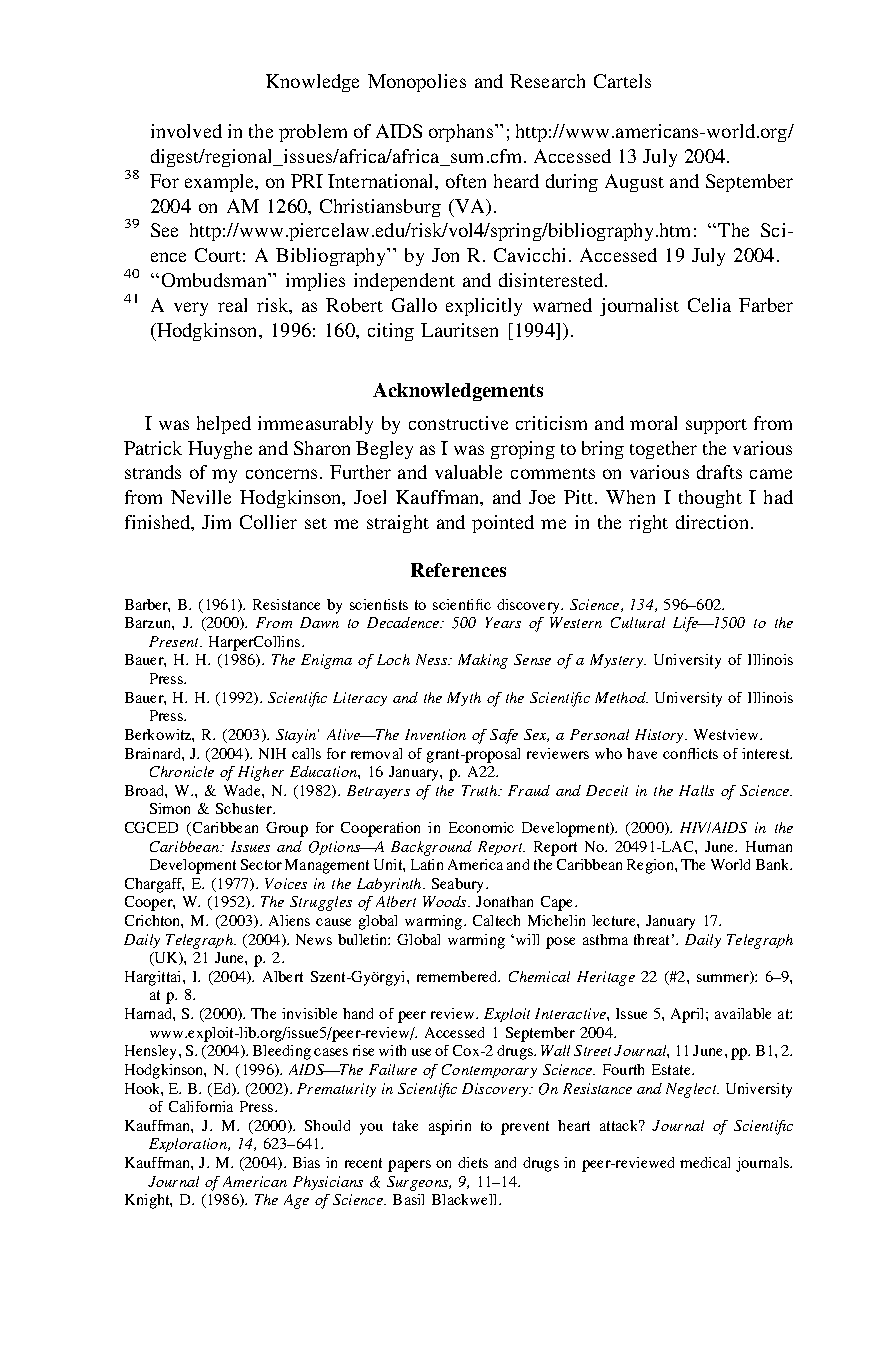  I want to click on Exploration, so click(189, 1145).
